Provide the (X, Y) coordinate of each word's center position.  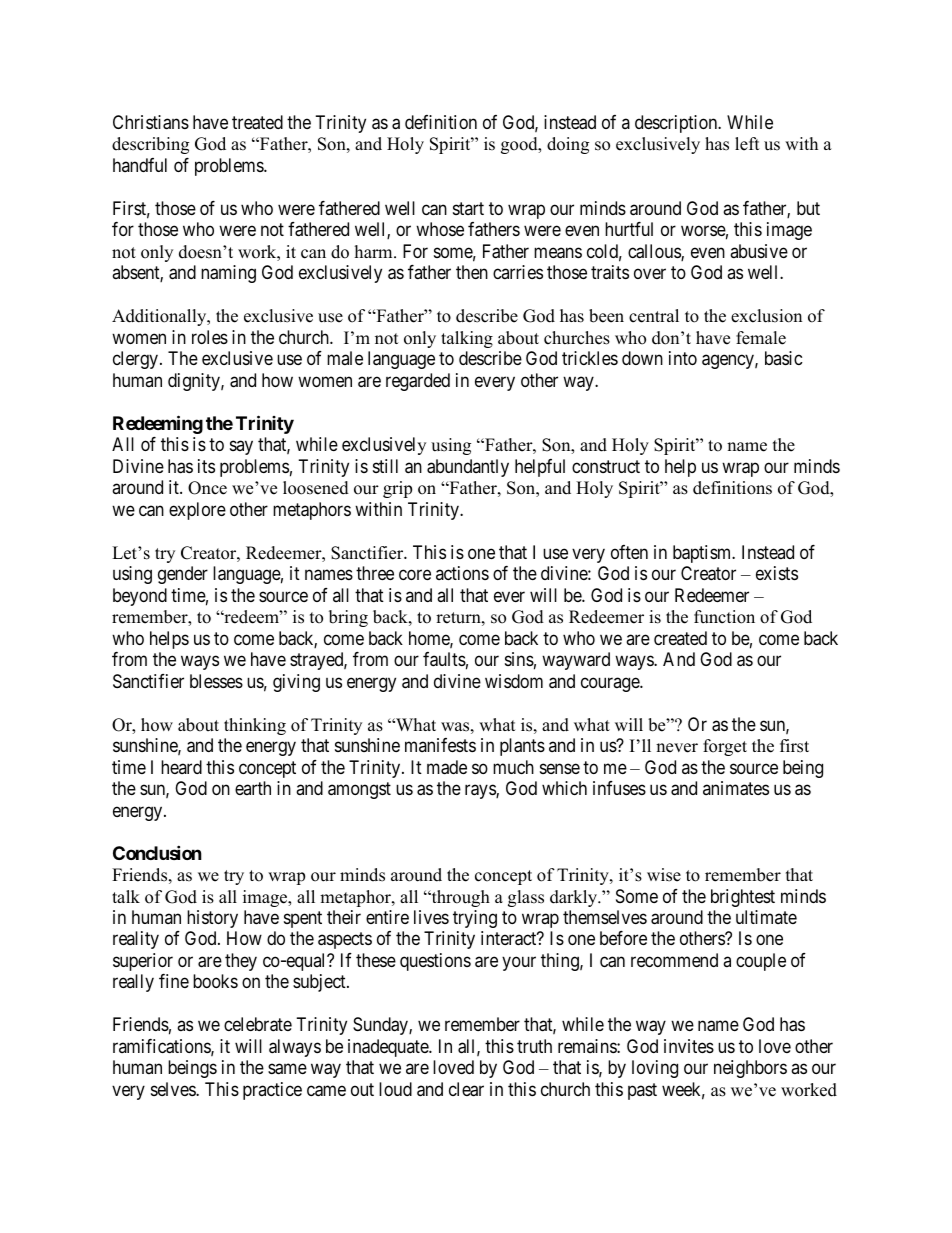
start (468, 208)
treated (257, 122)
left (747, 144)
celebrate (258, 1024)
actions (462, 573)
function (724, 617)
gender (183, 575)
